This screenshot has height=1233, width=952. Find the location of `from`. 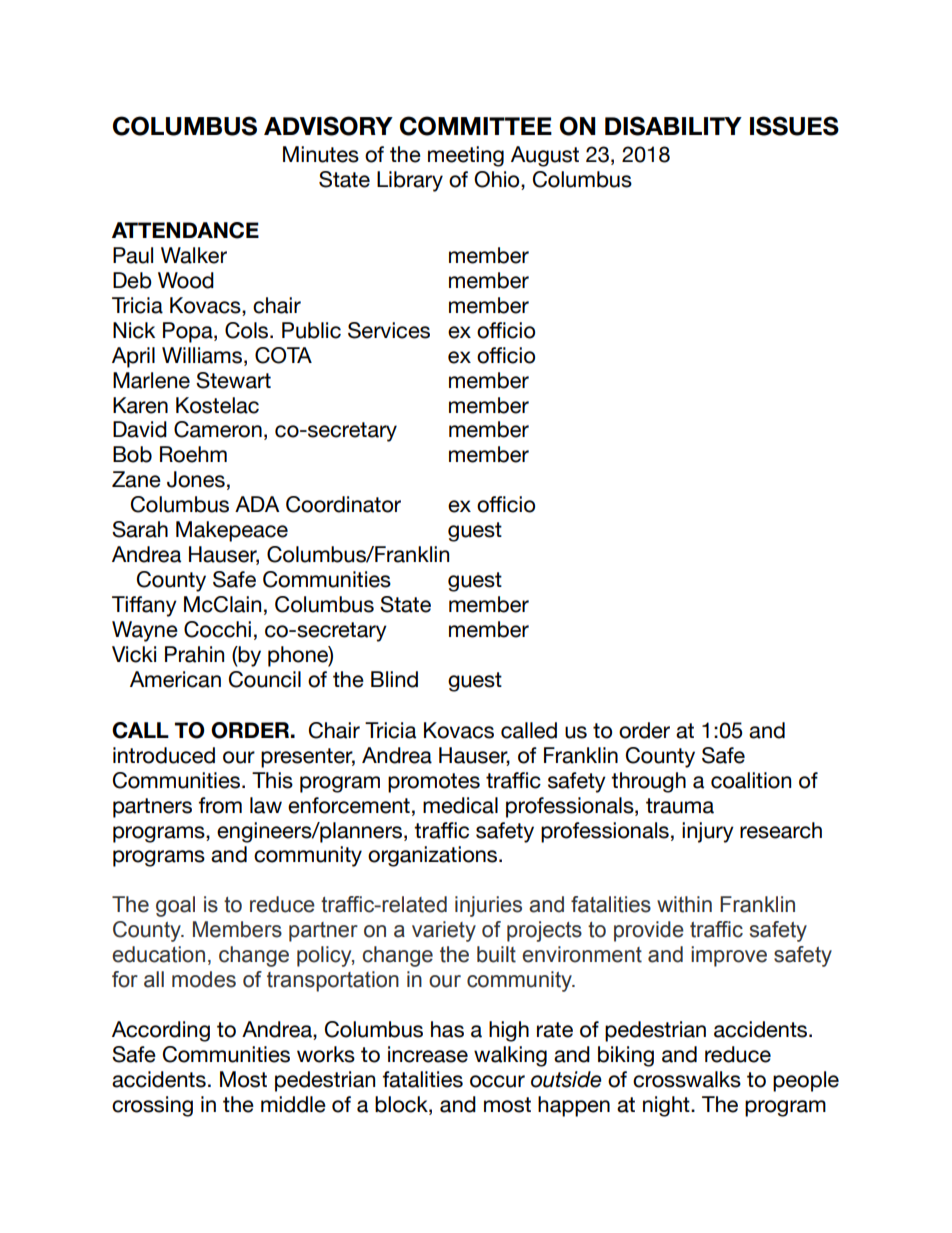

from is located at coordinates (220, 805).
